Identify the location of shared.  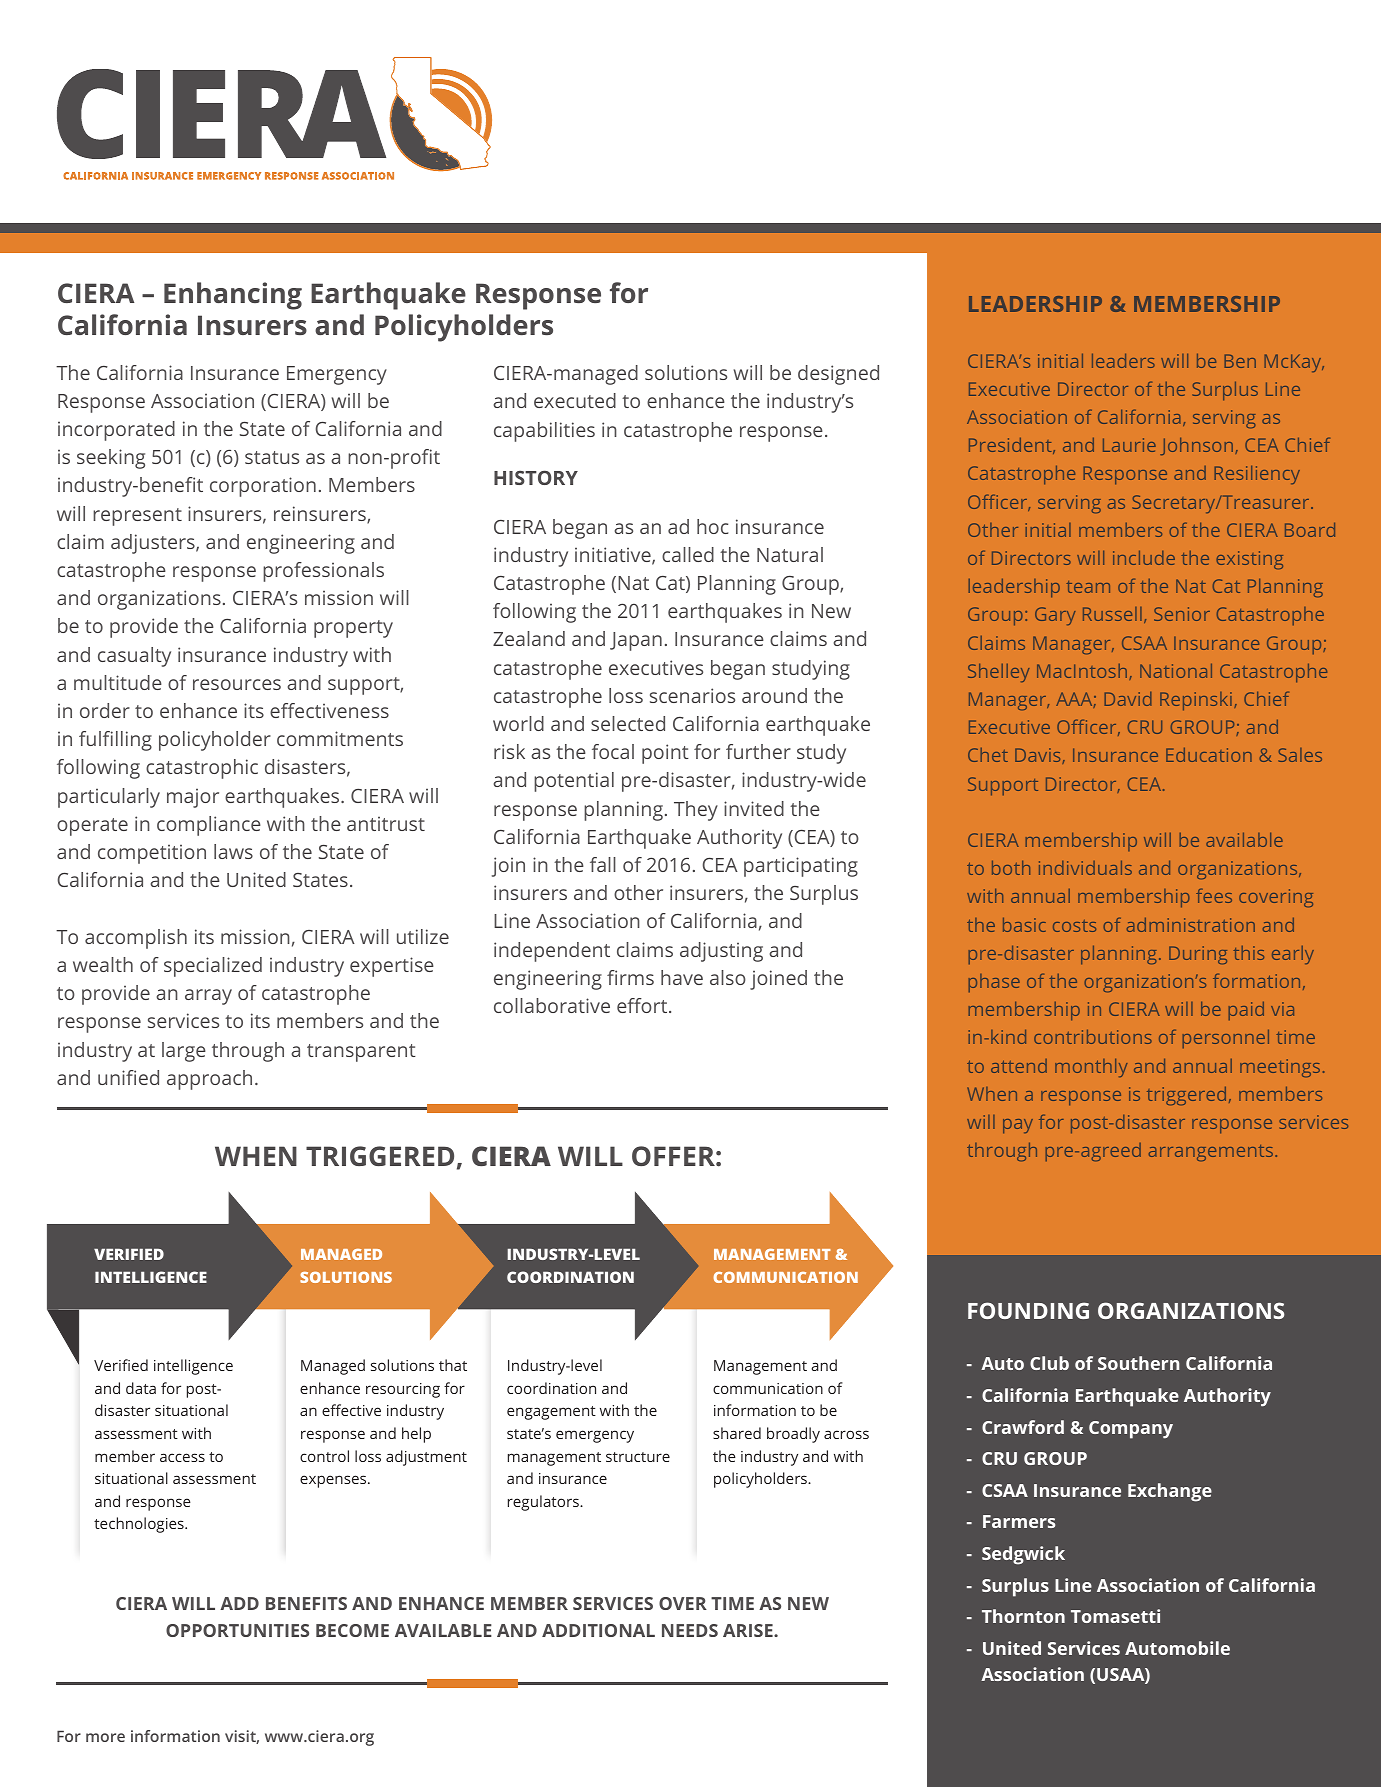
(737, 1433).
